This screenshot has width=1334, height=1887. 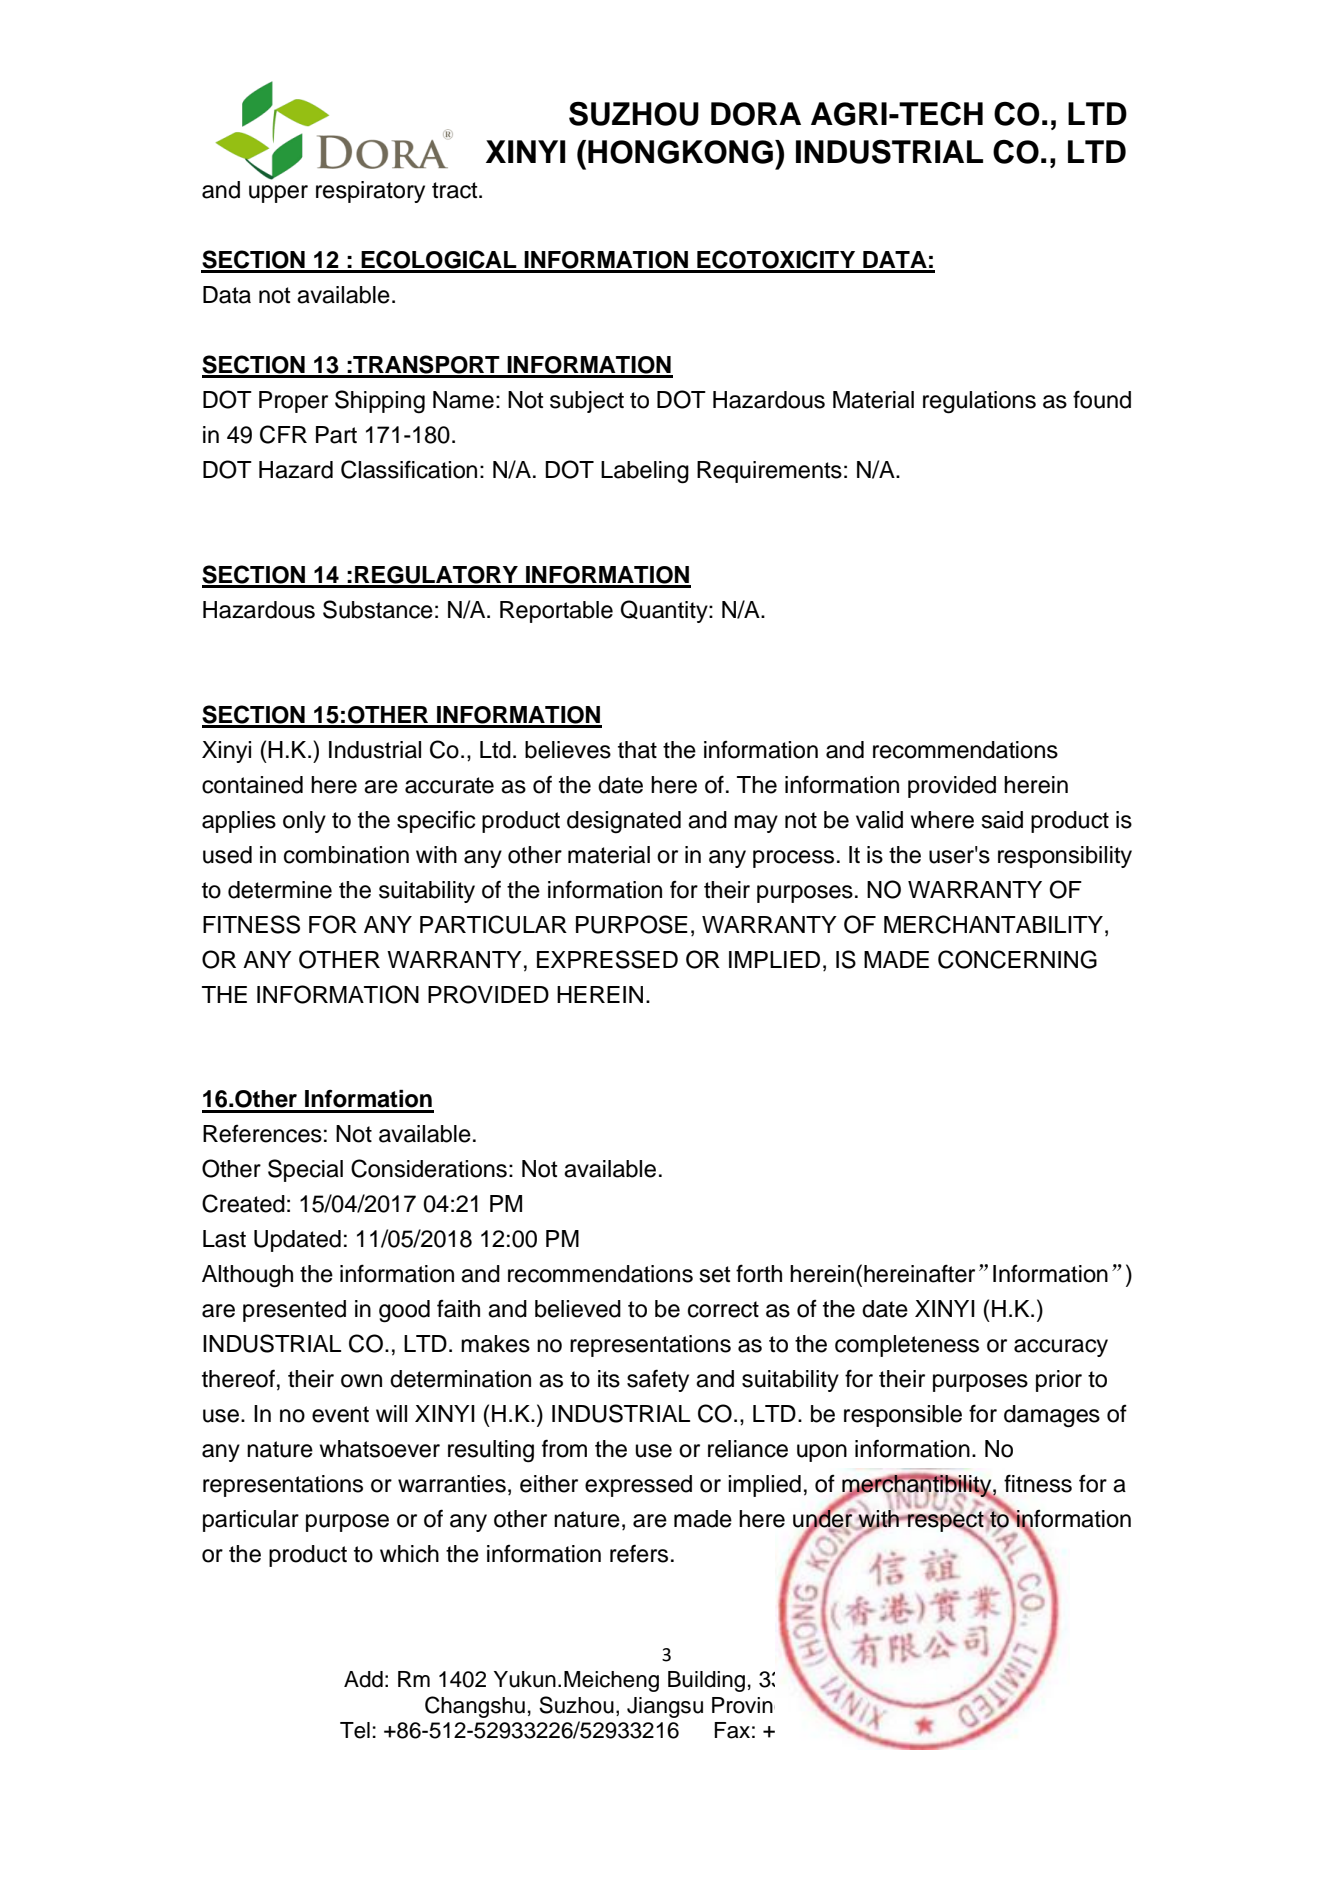 I want to click on Substance, so click(x=378, y=609).
